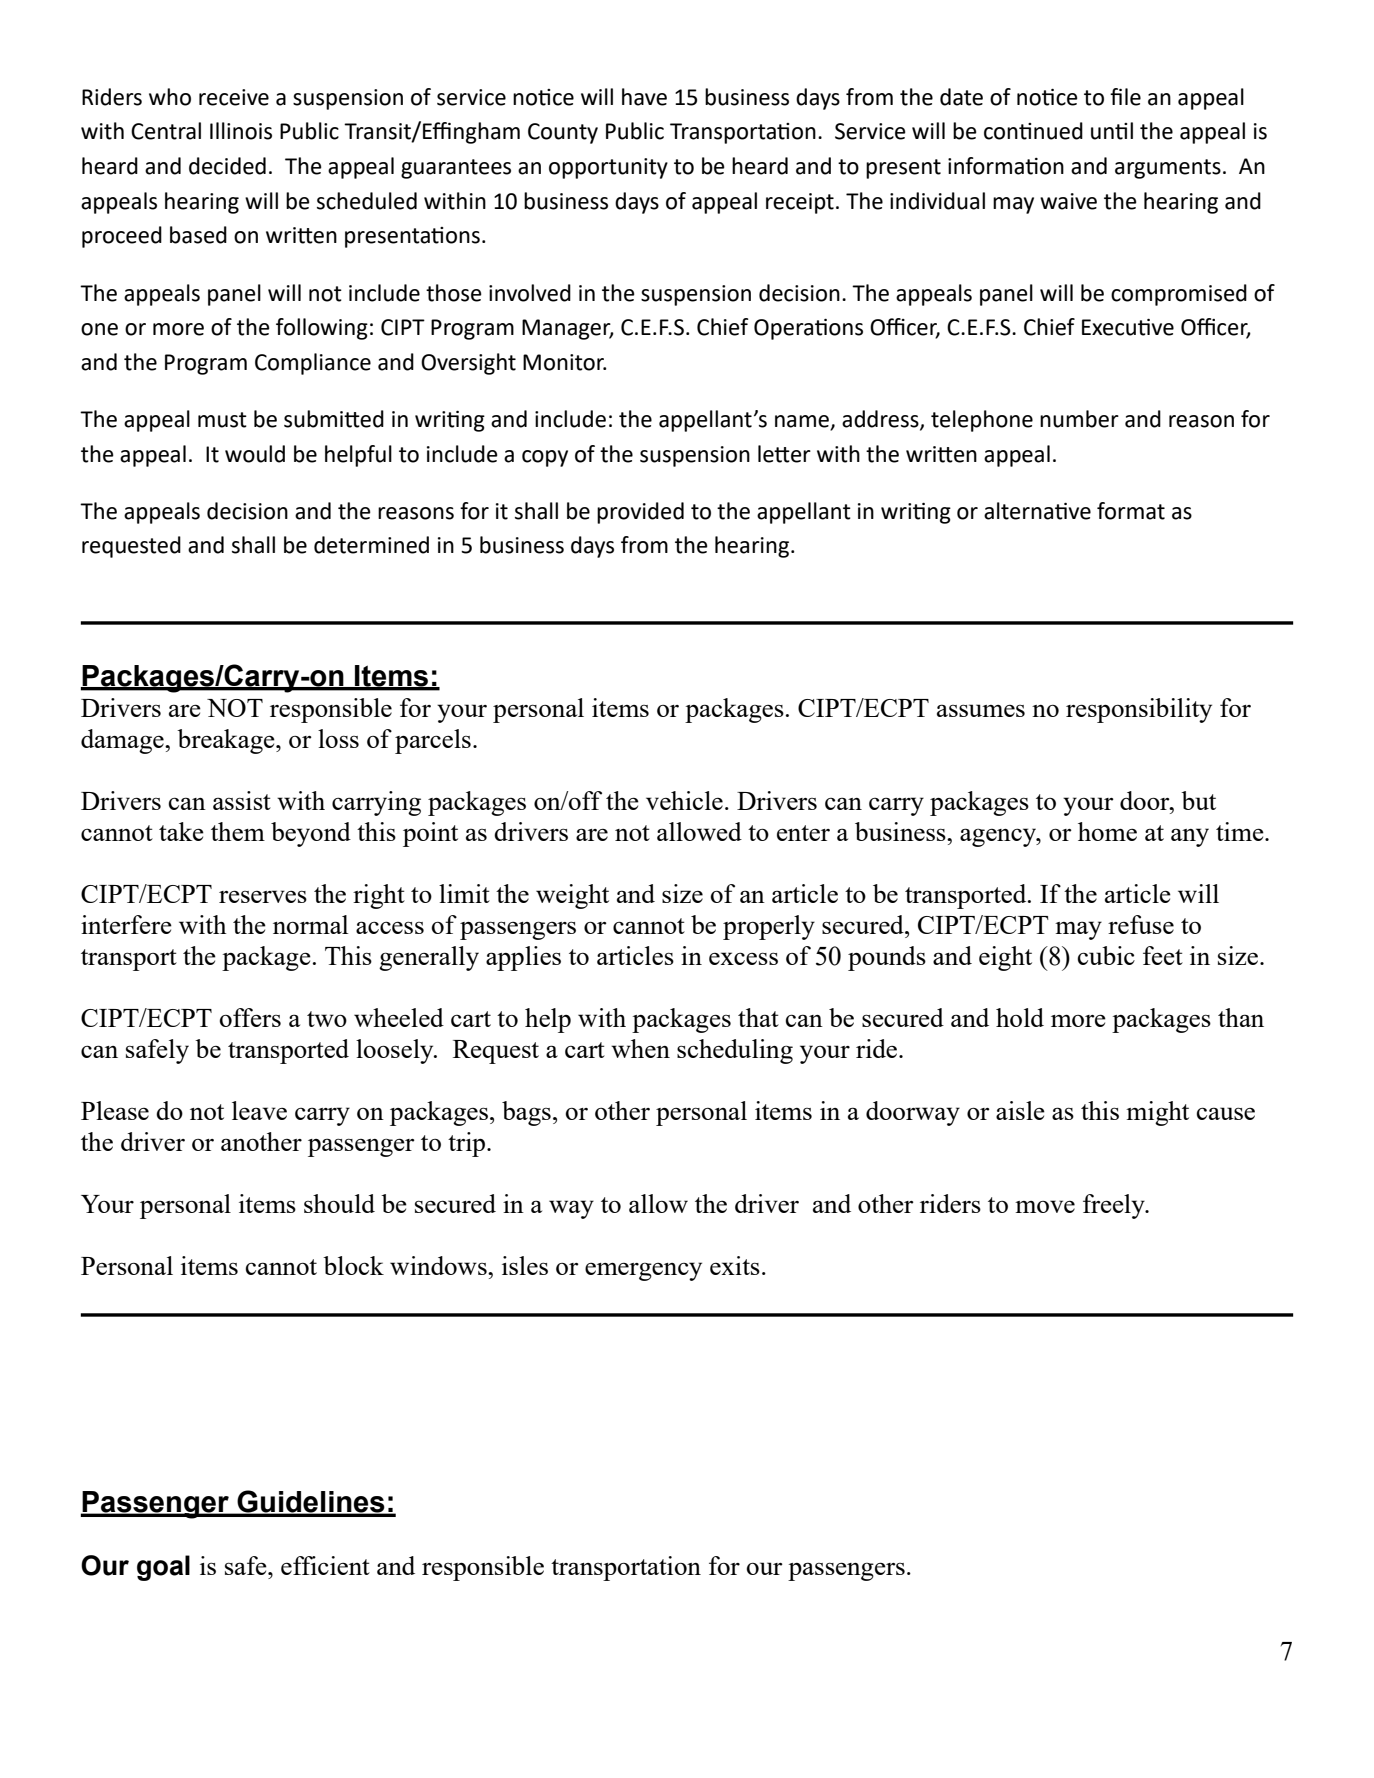  What do you see at coordinates (250, 1017) in the image?
I see `offers` at bounding box center [250, 1017].
